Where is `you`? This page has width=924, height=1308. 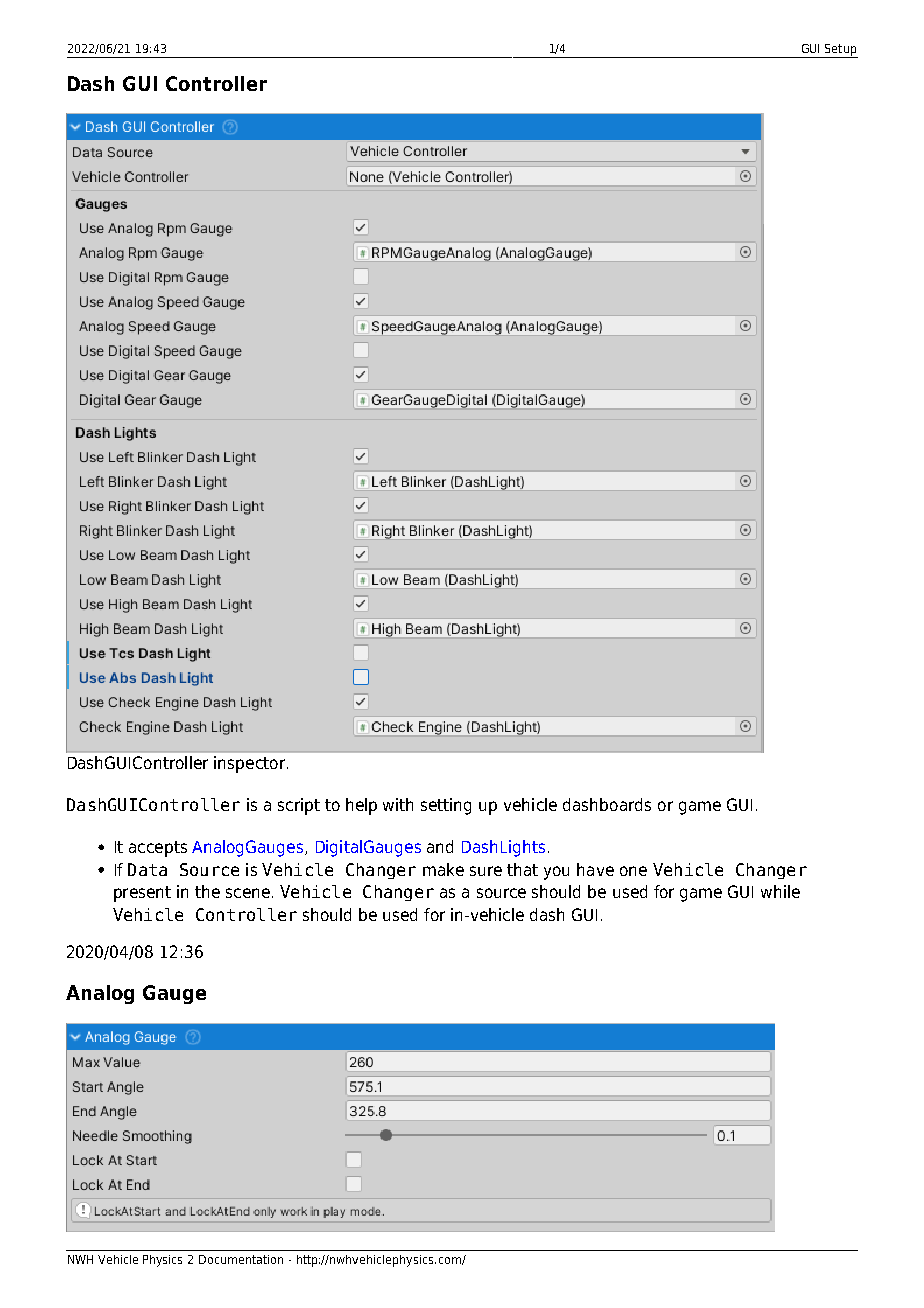
you is located at coordinates (556, 873).
